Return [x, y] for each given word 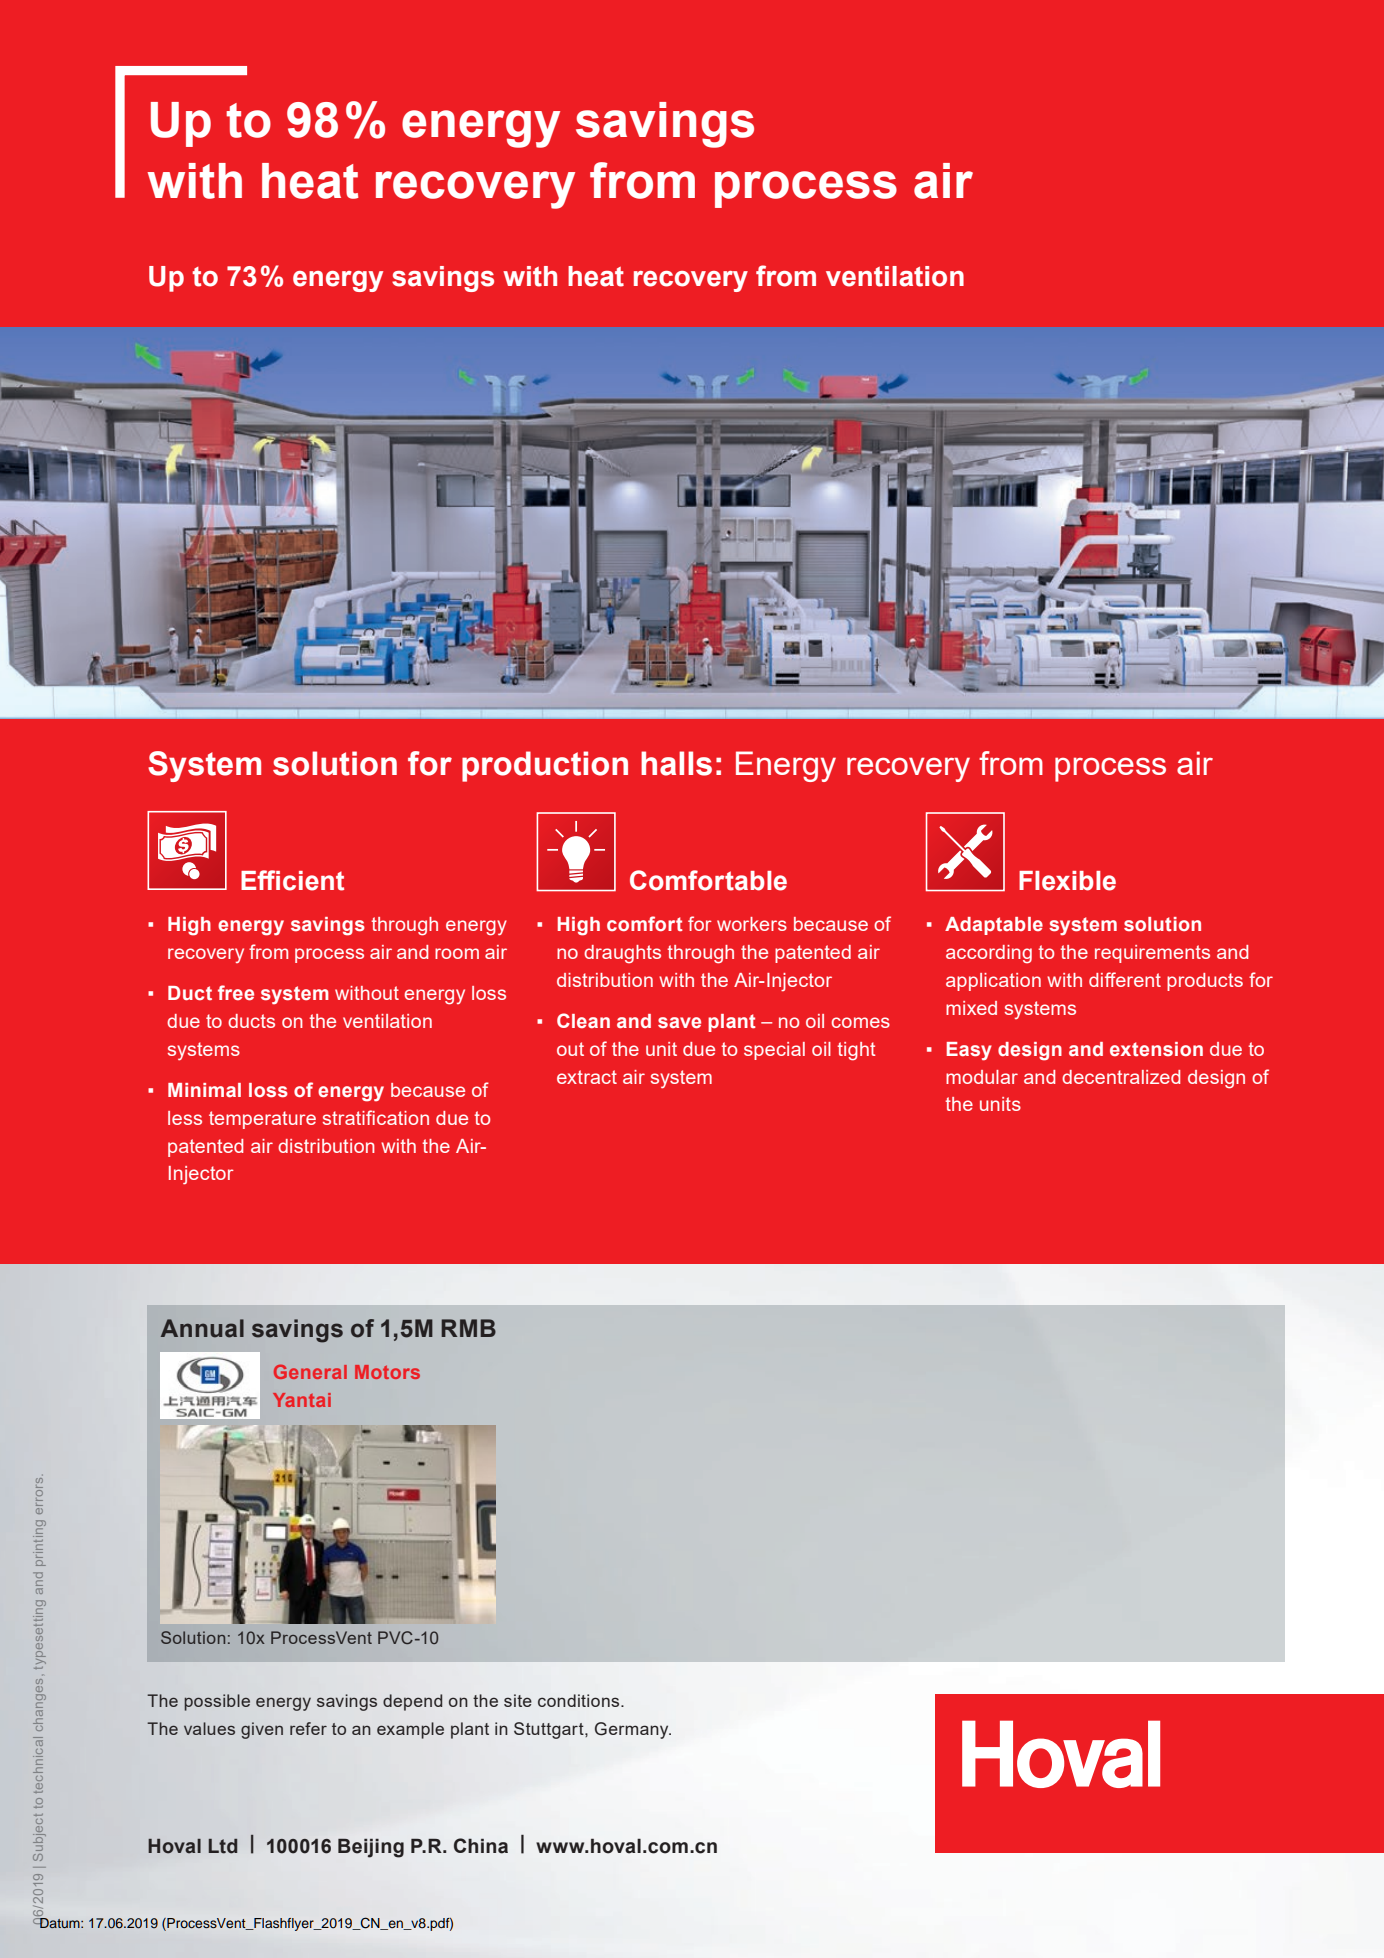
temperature [262, 1120]
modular [982, 1077]
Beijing [371, 1848]
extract [587, 1077]
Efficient [292, 880]
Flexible [1067, 881]
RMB [468, 1328]
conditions [580, 1700]
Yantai [302, 1400]
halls [676, 763]
